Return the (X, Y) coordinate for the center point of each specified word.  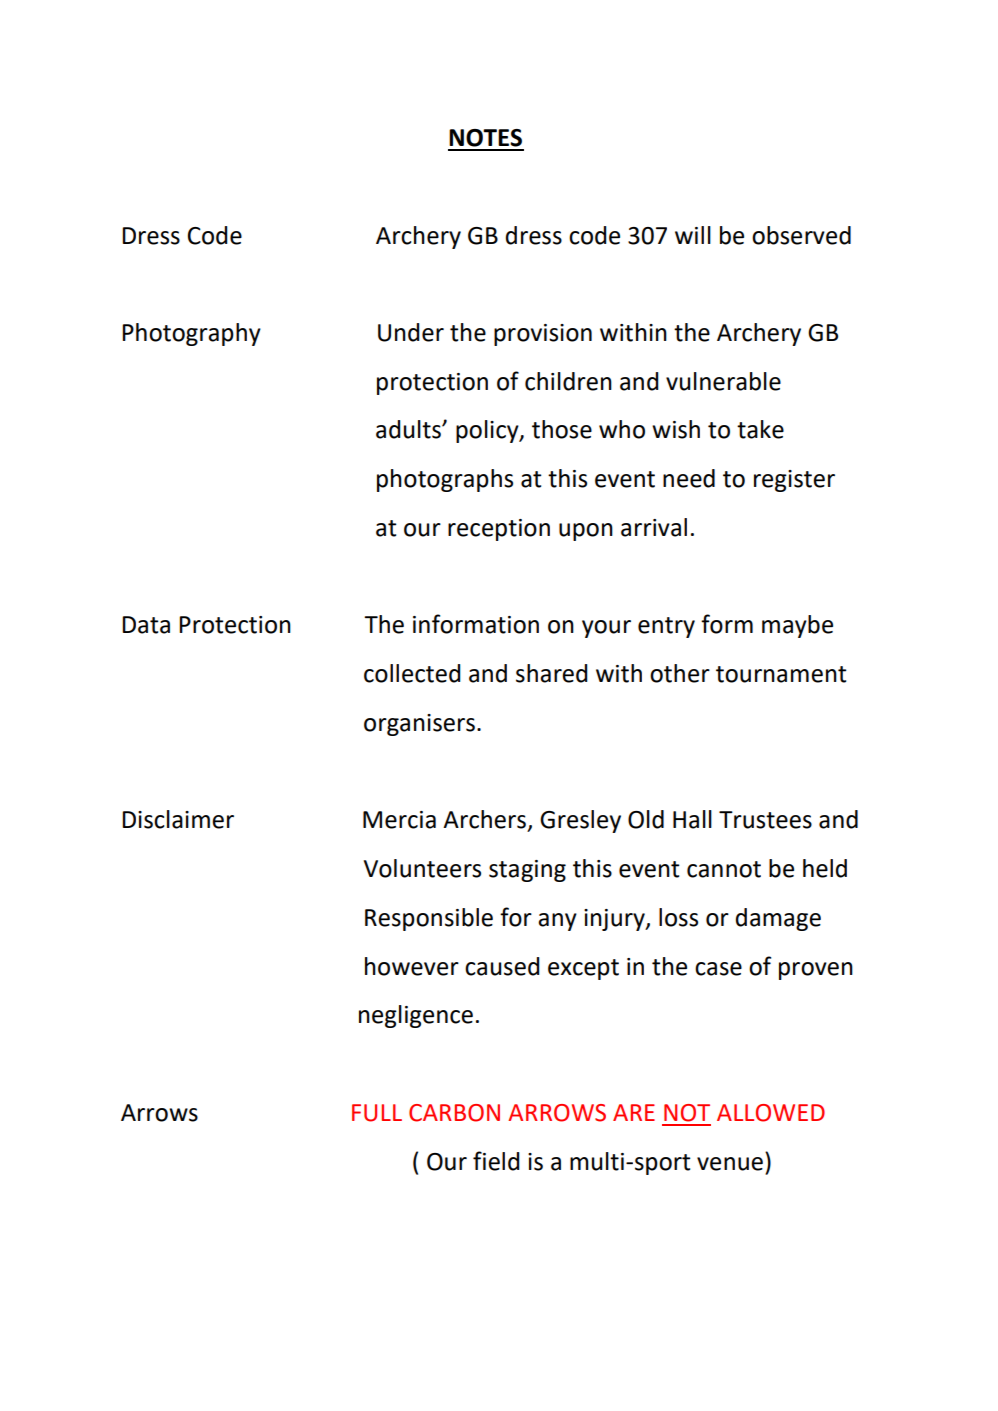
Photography (191, 334)
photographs (445, 480)
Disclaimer (178, 819)
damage (778, 919)
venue (730, 1164)
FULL (377, 1113)
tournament (781, 674)
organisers (419, 725)
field (496, 1161)
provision (543, 335)
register (794, 481)
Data (146, 625)
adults (409, 429)
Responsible (429, 919)
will (693, 235)
